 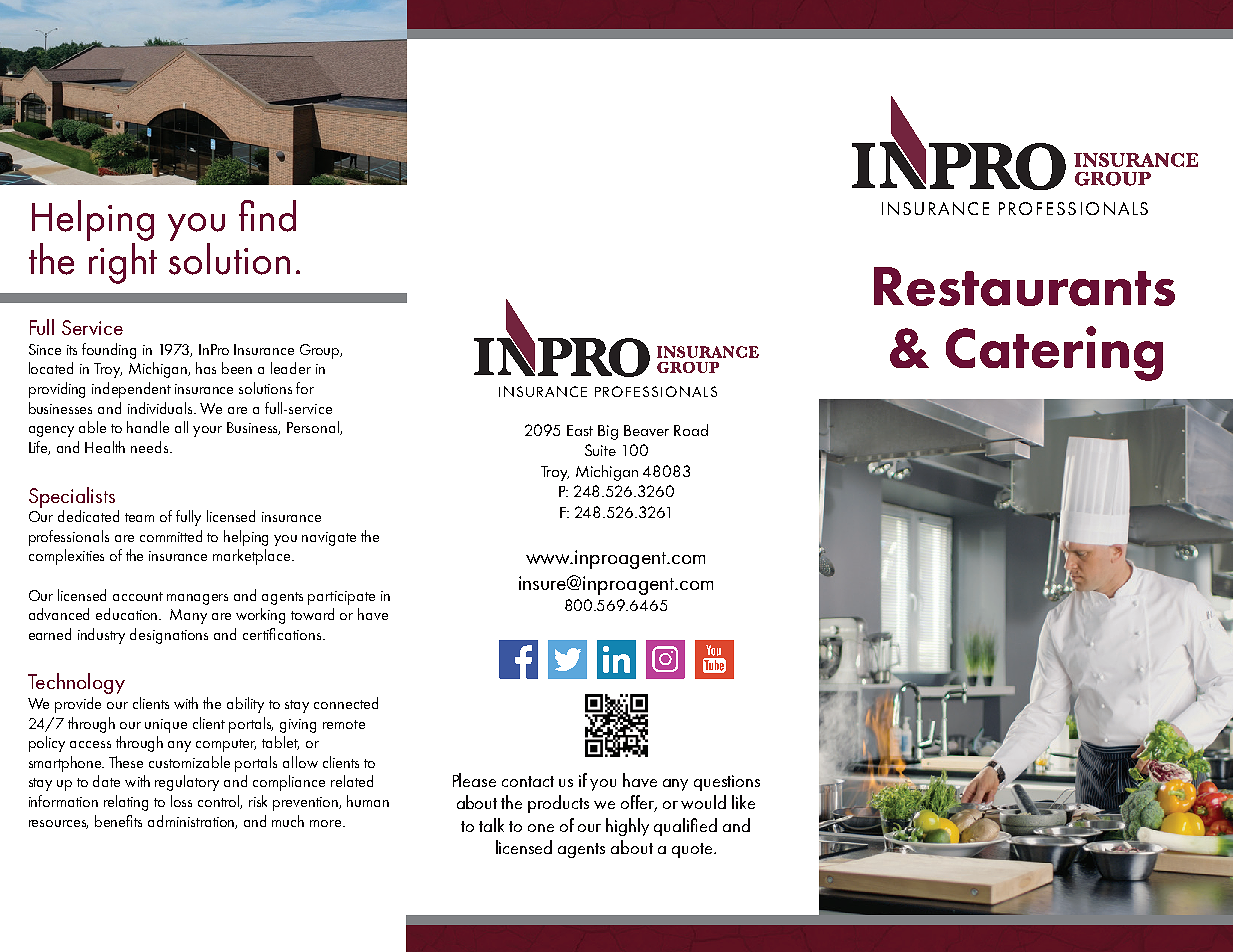 I want to click on benefits, so click(x=118, y=821).
